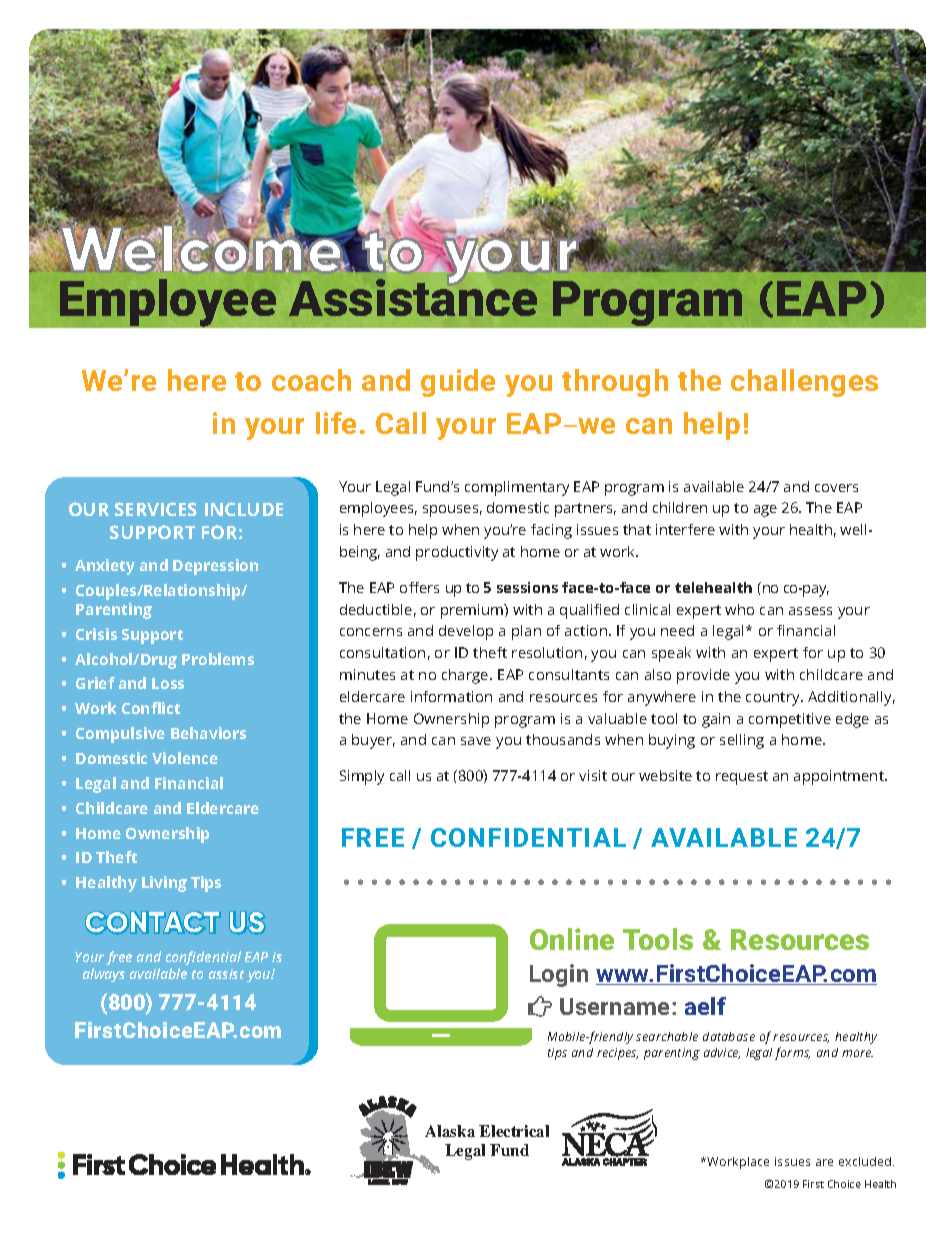 The height and width of the document is (1233, 952). I want to click on challenges, so click(804, 383).
